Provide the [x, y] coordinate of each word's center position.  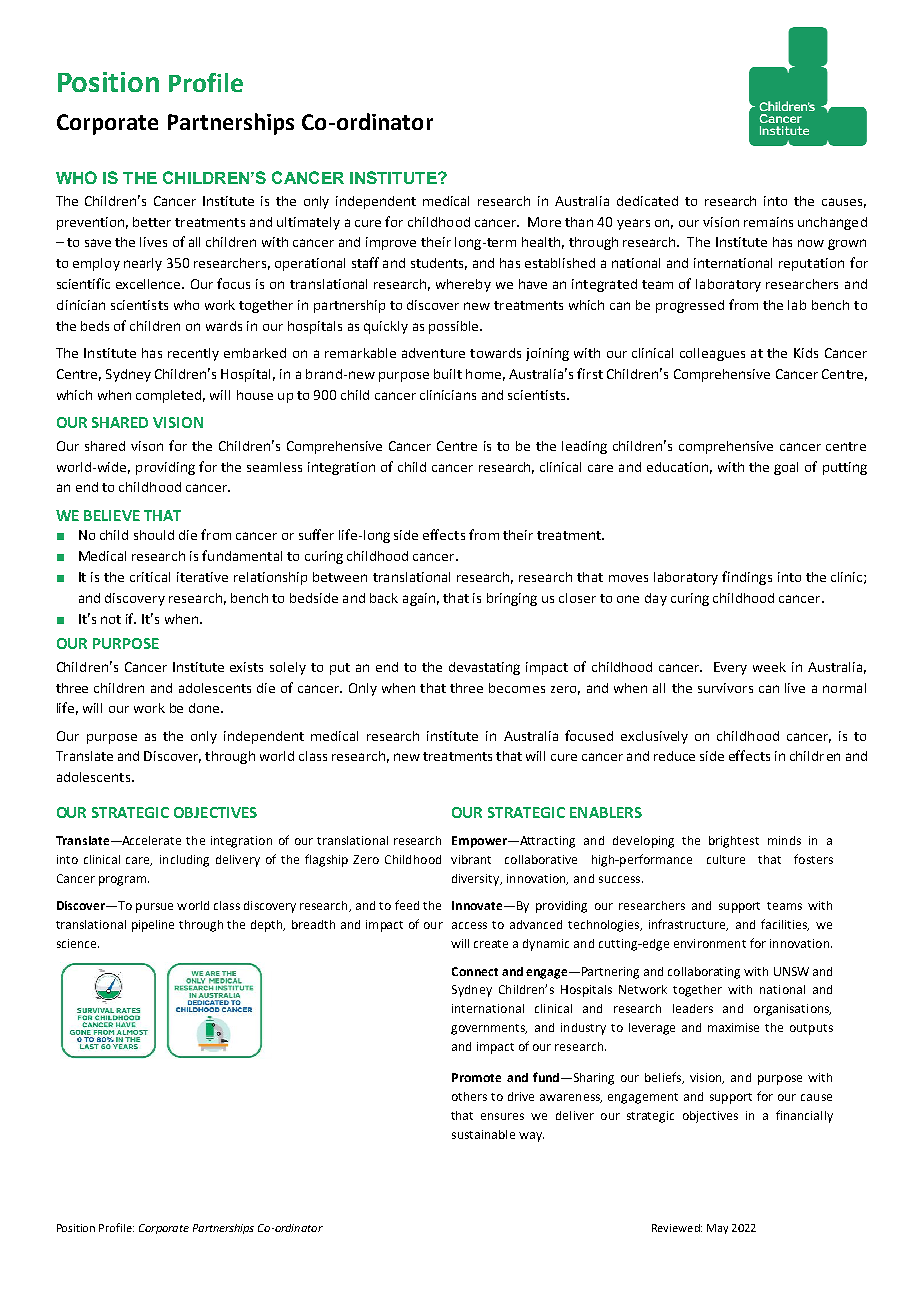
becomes [517, 688]
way [531, 1137]
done [205, 708]
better [152, 222]
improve [391, 243]
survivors [725, 688]
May [717, 1229]
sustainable [483, 1134]
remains [768, 222]
